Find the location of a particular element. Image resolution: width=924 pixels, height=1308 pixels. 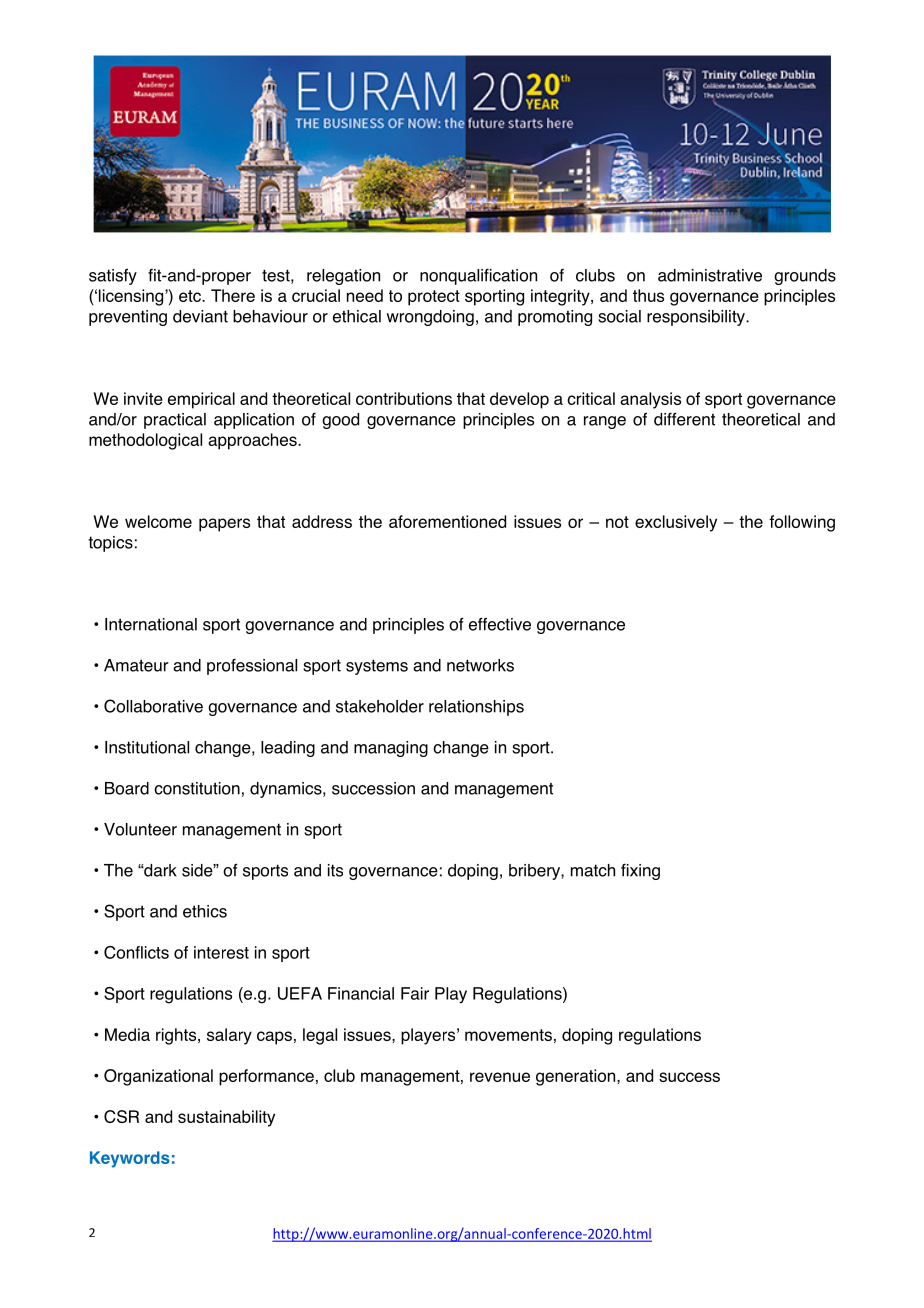

etc is located at coordinates (191, 296).
